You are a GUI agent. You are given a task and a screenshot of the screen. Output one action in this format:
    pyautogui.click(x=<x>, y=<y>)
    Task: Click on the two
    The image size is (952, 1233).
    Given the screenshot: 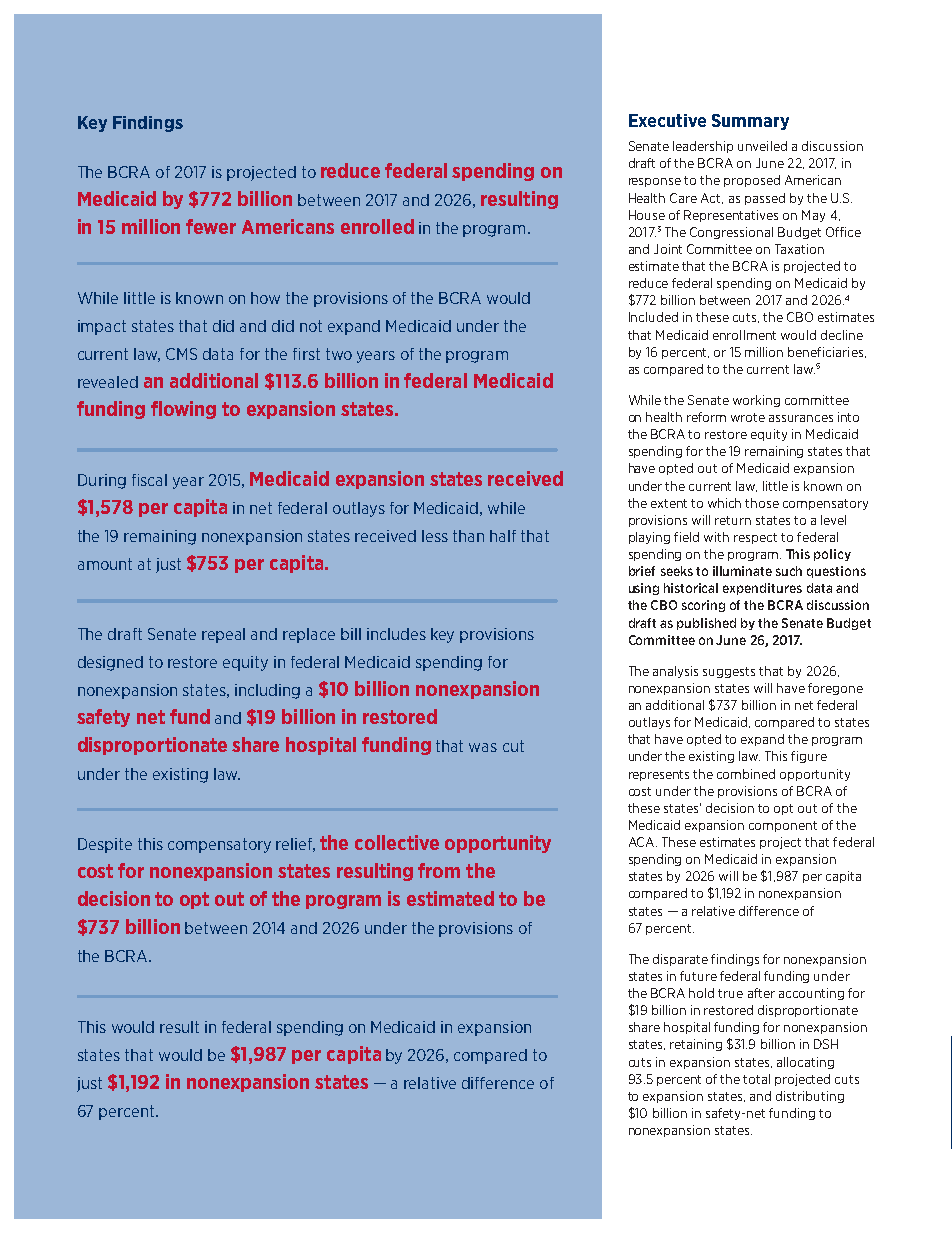 What is the action you would take?
    pyautogui.click(x=339, y=354)
